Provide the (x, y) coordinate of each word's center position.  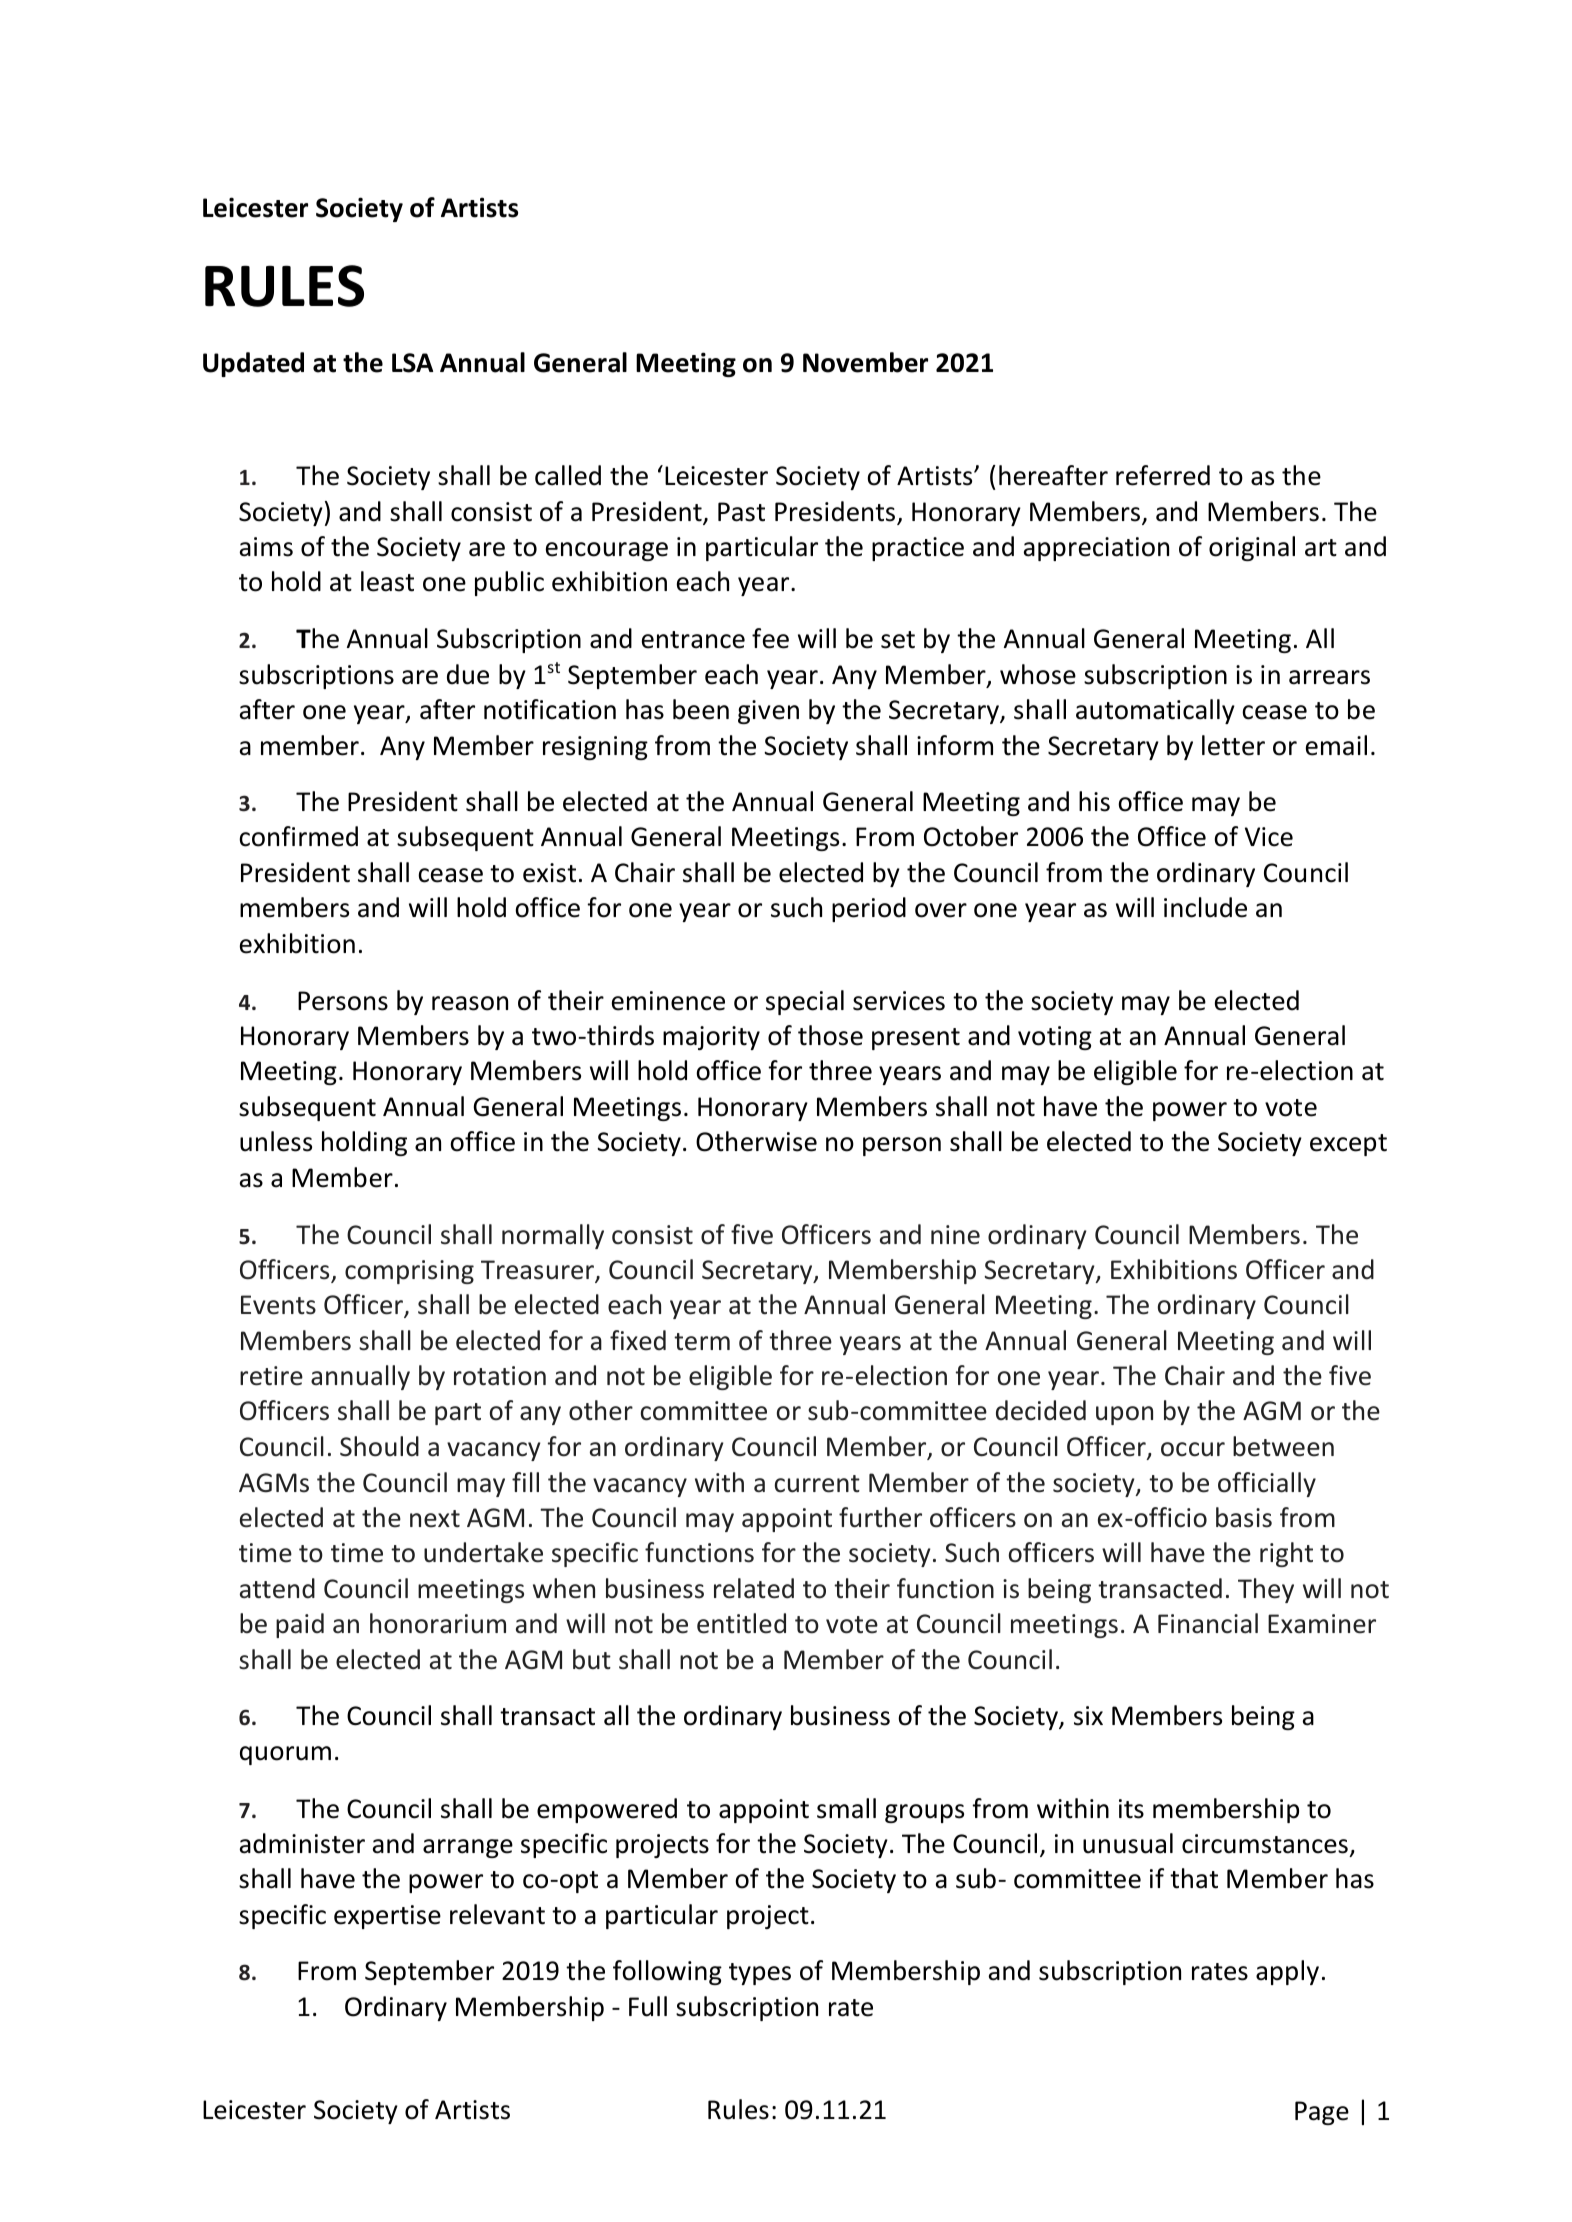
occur (1193, 1449)
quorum (285, 1755)
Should (379, 1446)
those (830, 1035)
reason (470, 1003)
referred (1163, 475)
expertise (387, 1917)
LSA (412, 363)
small (846, 1808)
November (865, 362)
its (1131, 1809)
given (768, 712)
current (817, 1484)
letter (1233, 745)
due (468, 674)
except (1348, 1145)
